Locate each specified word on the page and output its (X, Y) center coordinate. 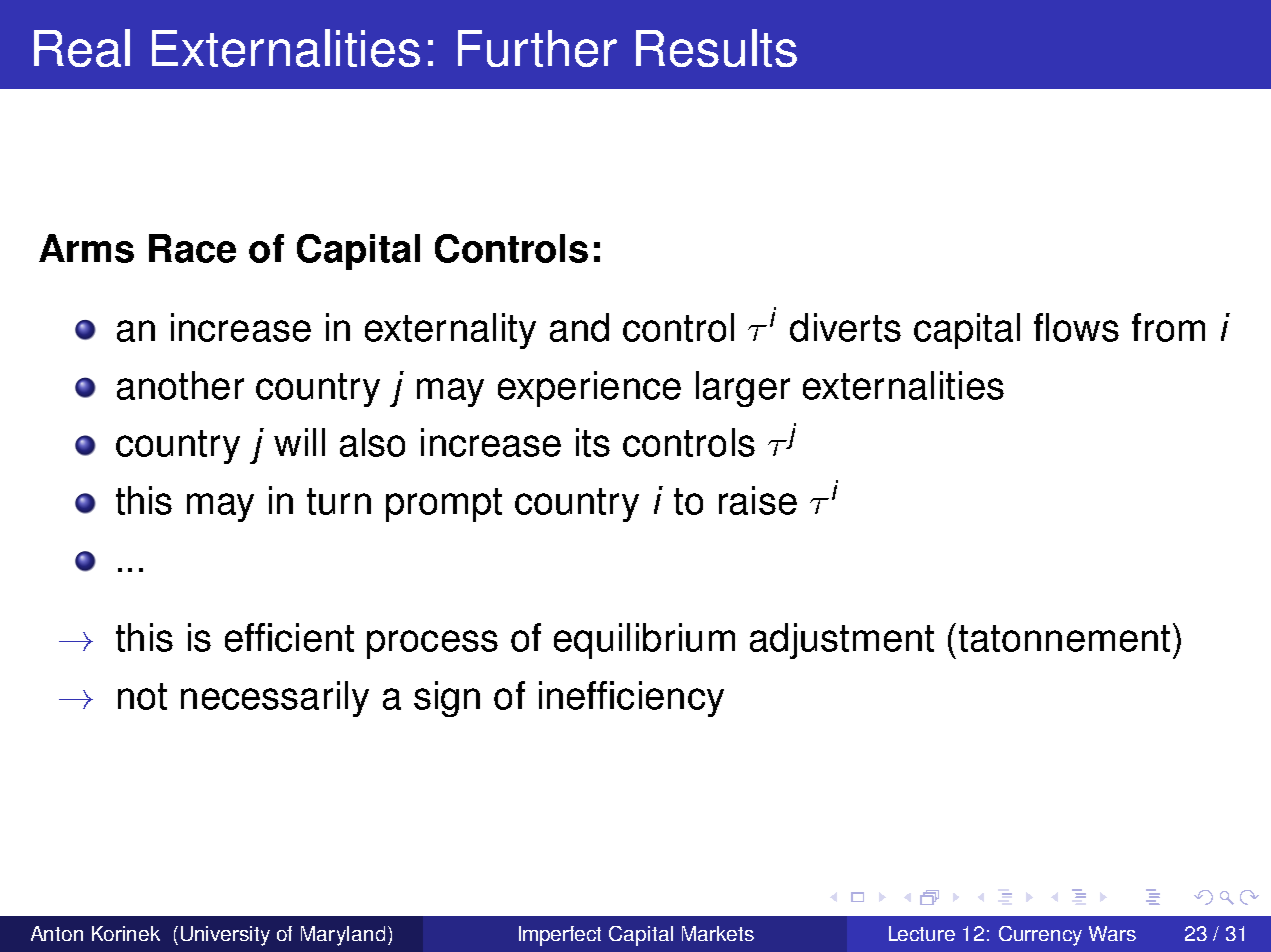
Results (716, 48)
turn (339, 501)
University (225, 936)
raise (758, 500)
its (593, 442)
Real (82, 48)
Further (537, 48)
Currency (1040, 936)
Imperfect (560, 936)
